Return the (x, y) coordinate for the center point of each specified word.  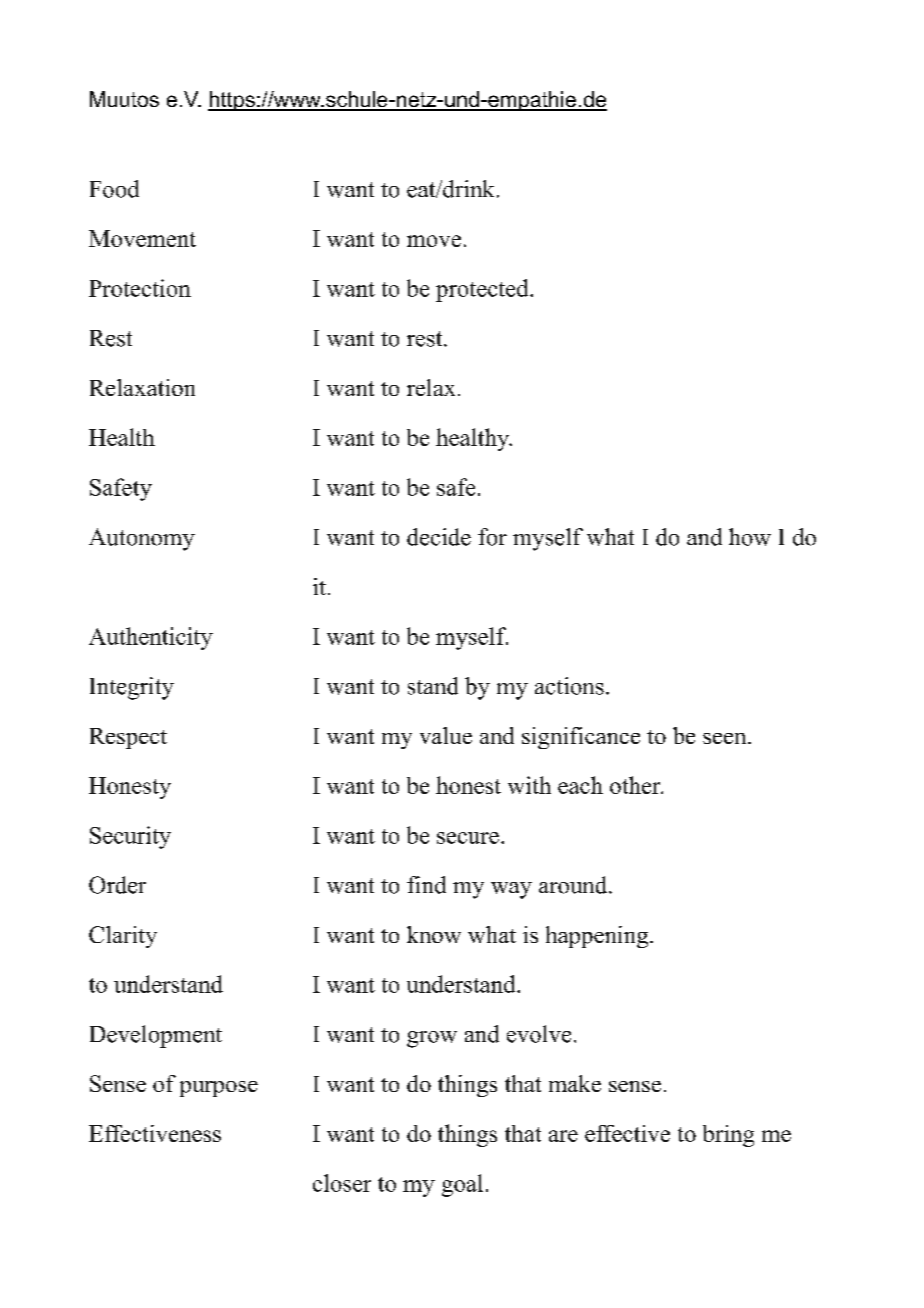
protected (483, 290)
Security (130, 837)
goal (462, 1185)
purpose (219, 1089)
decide (439, 537)
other (636, 785)
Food (114, 189)
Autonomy (142, 539)
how (750, 537)
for (492, 537)
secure (468, 838)
